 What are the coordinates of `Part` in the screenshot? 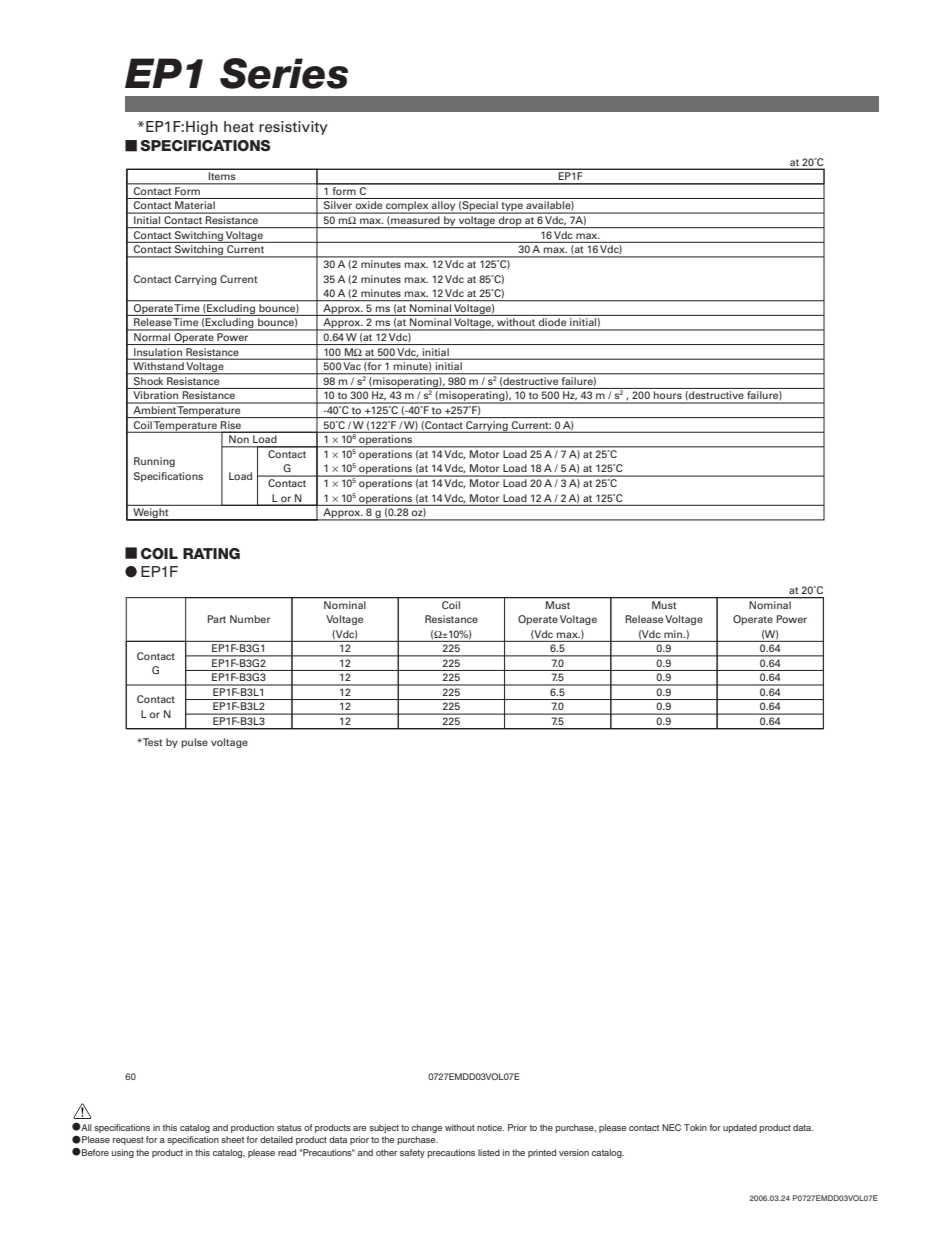 It's located at (217, 619).
